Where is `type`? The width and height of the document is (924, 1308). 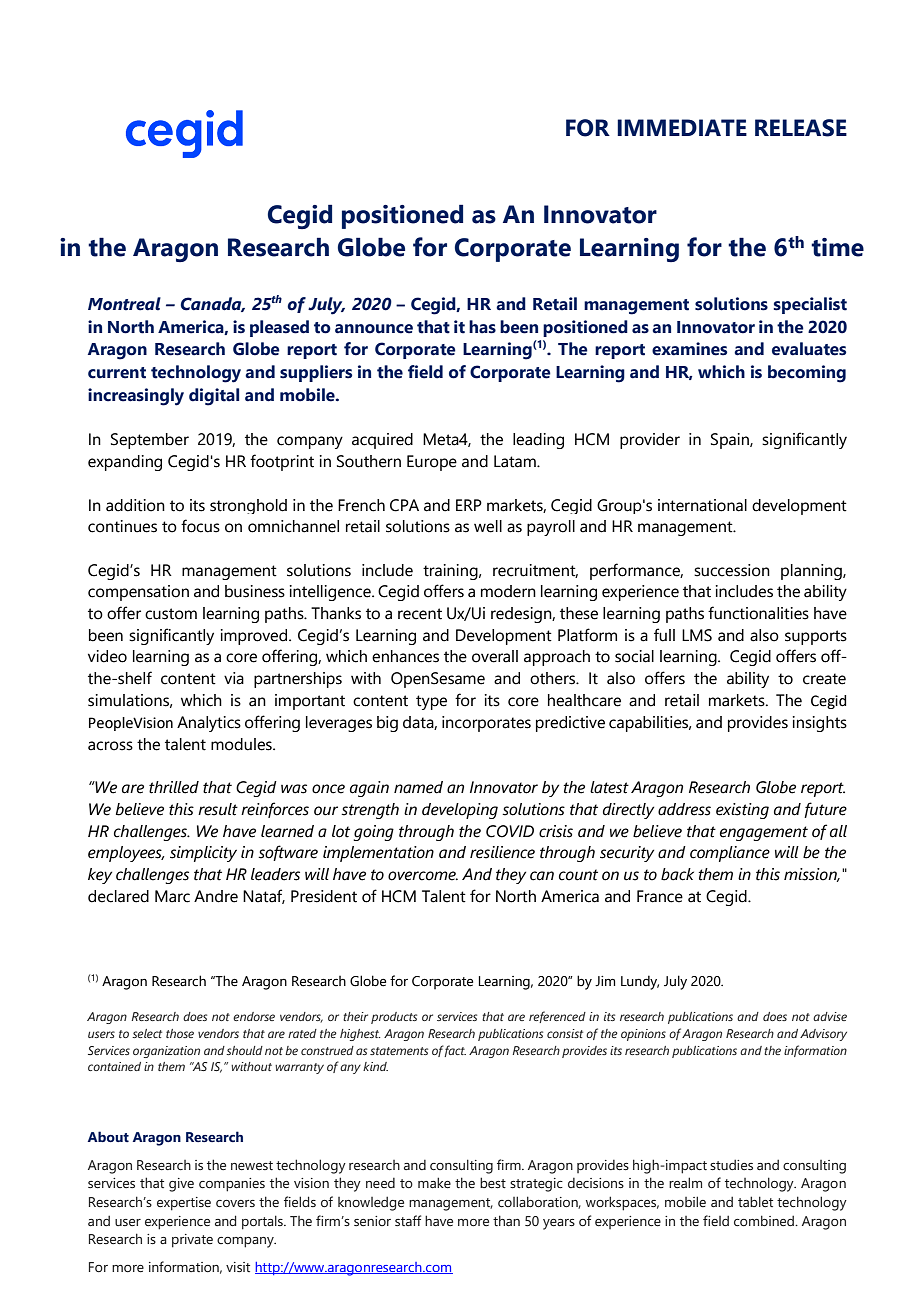 type is located at coordinates (431, 702).
